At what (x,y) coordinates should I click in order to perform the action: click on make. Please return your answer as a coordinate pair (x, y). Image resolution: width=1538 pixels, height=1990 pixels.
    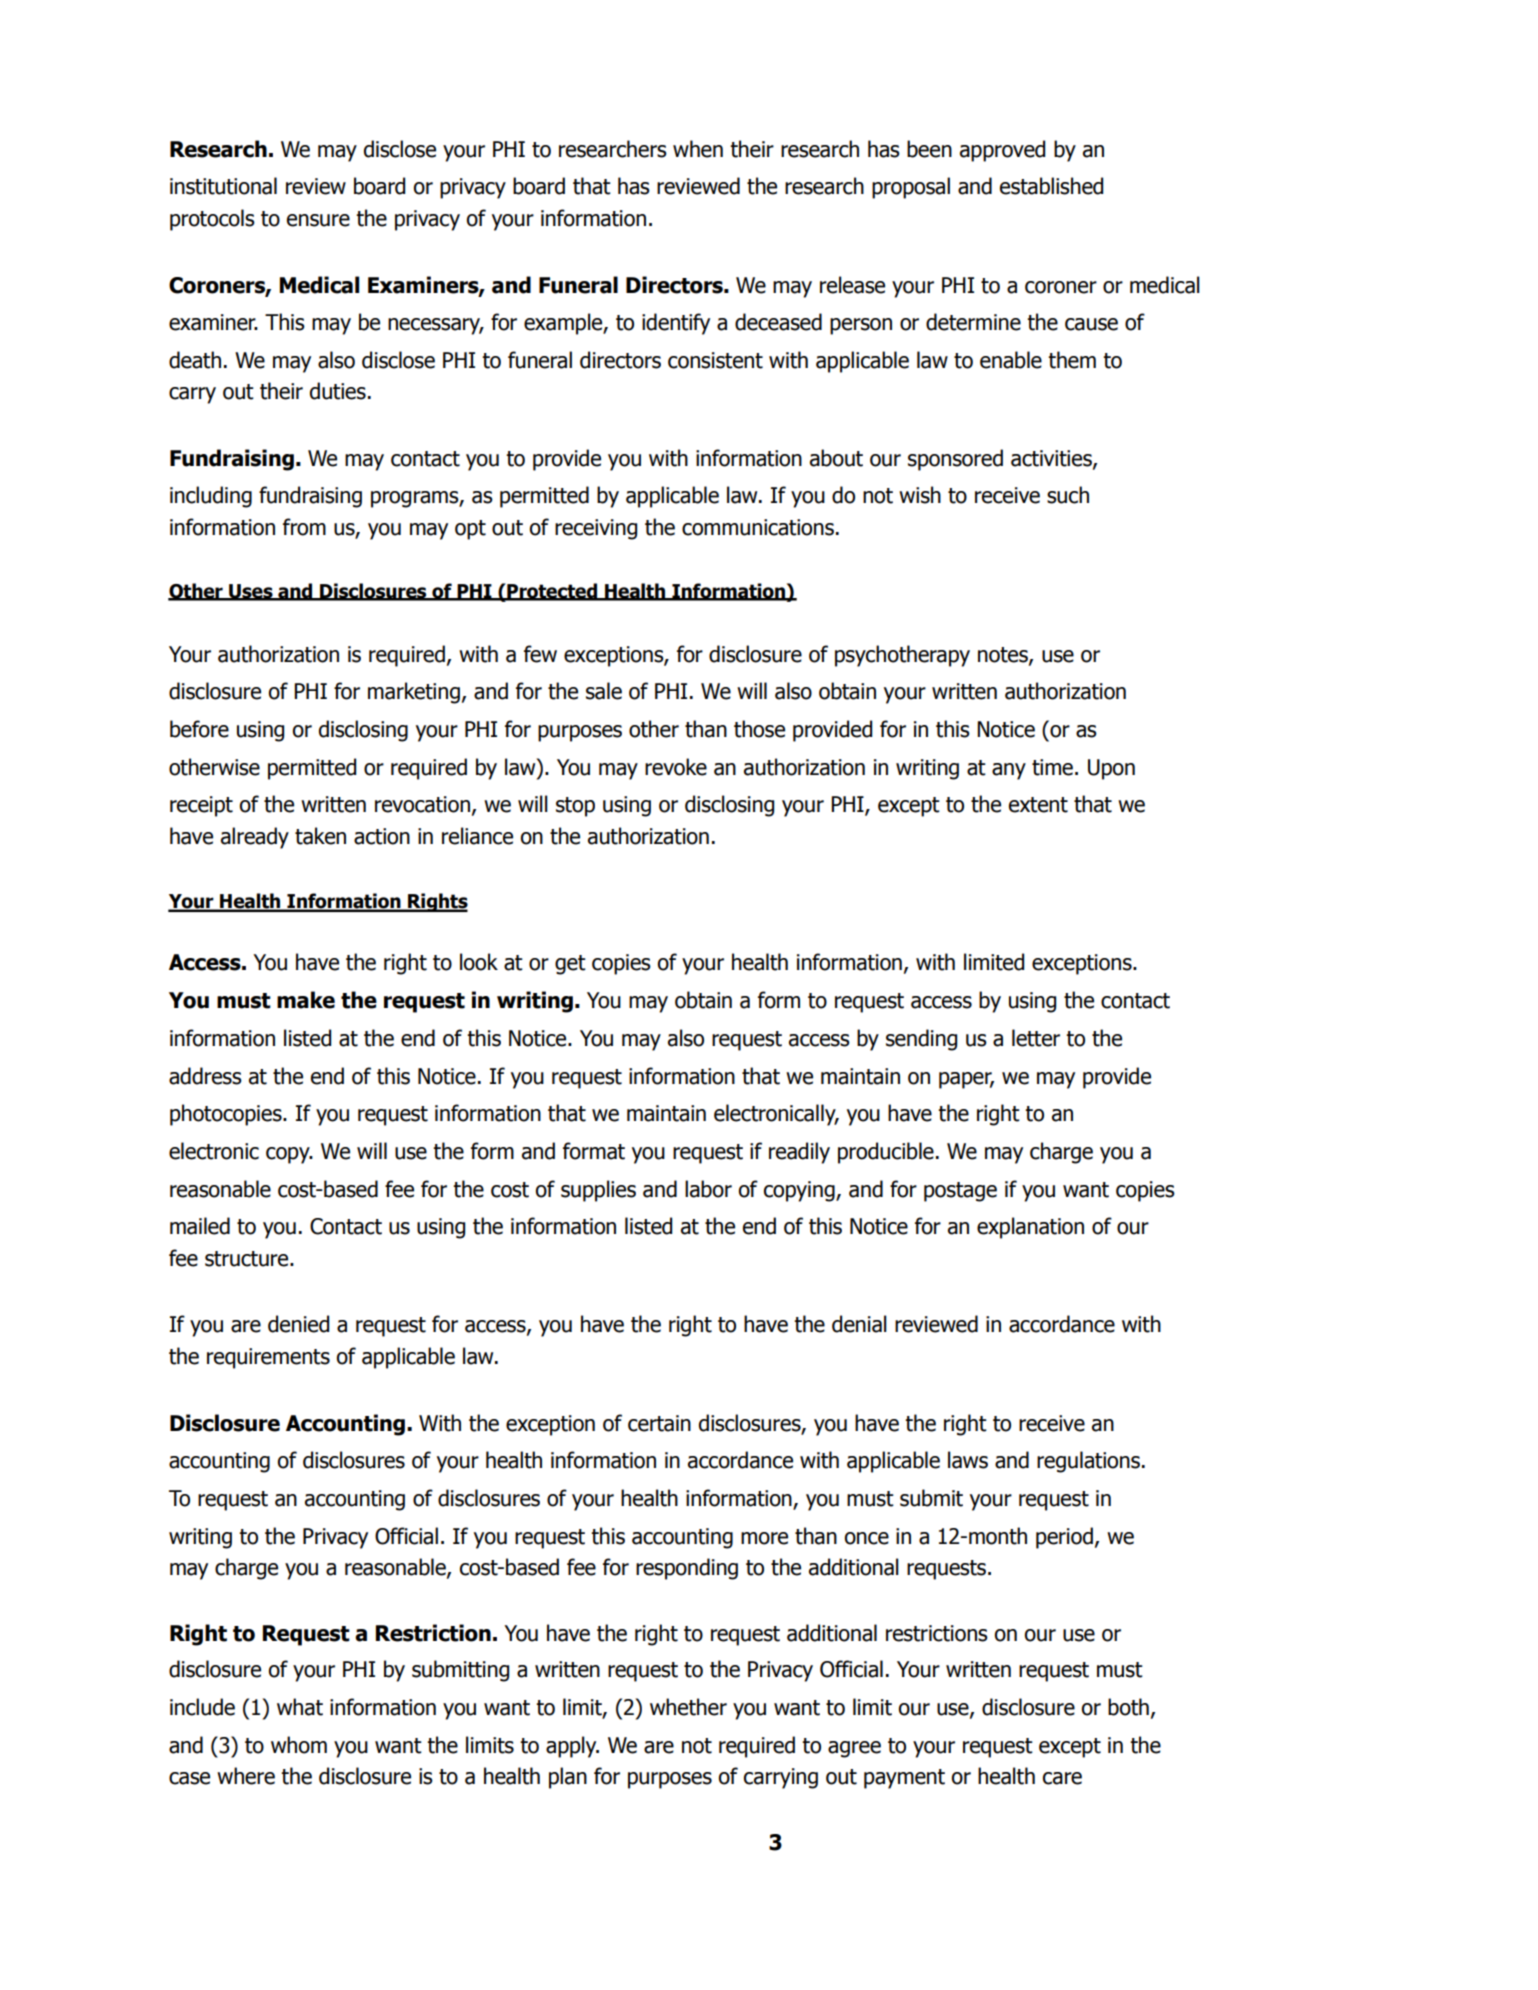
    Looking at the image, I should click on (306, 1000).
